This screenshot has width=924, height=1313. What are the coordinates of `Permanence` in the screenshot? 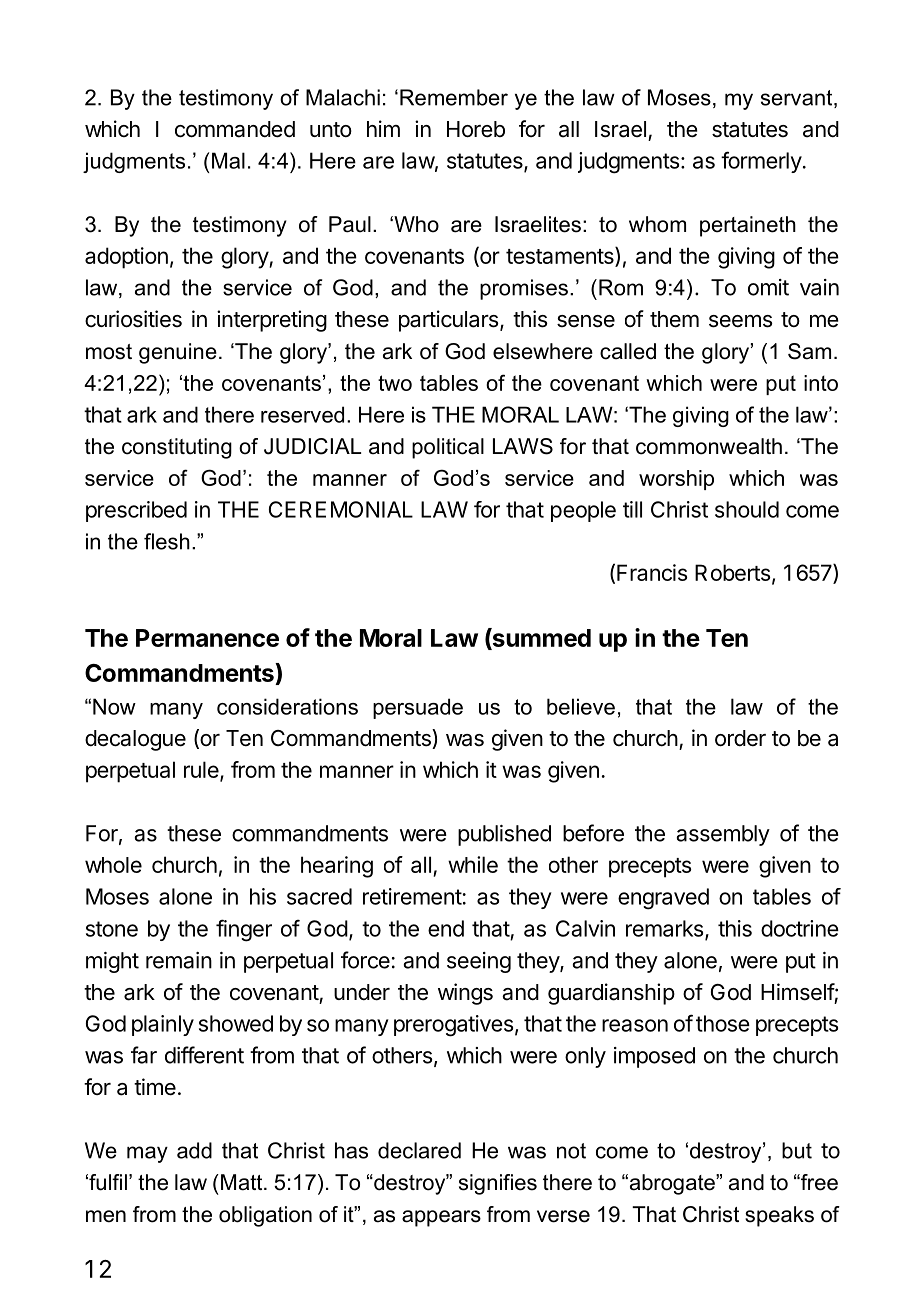 It's located at (207, 638).
